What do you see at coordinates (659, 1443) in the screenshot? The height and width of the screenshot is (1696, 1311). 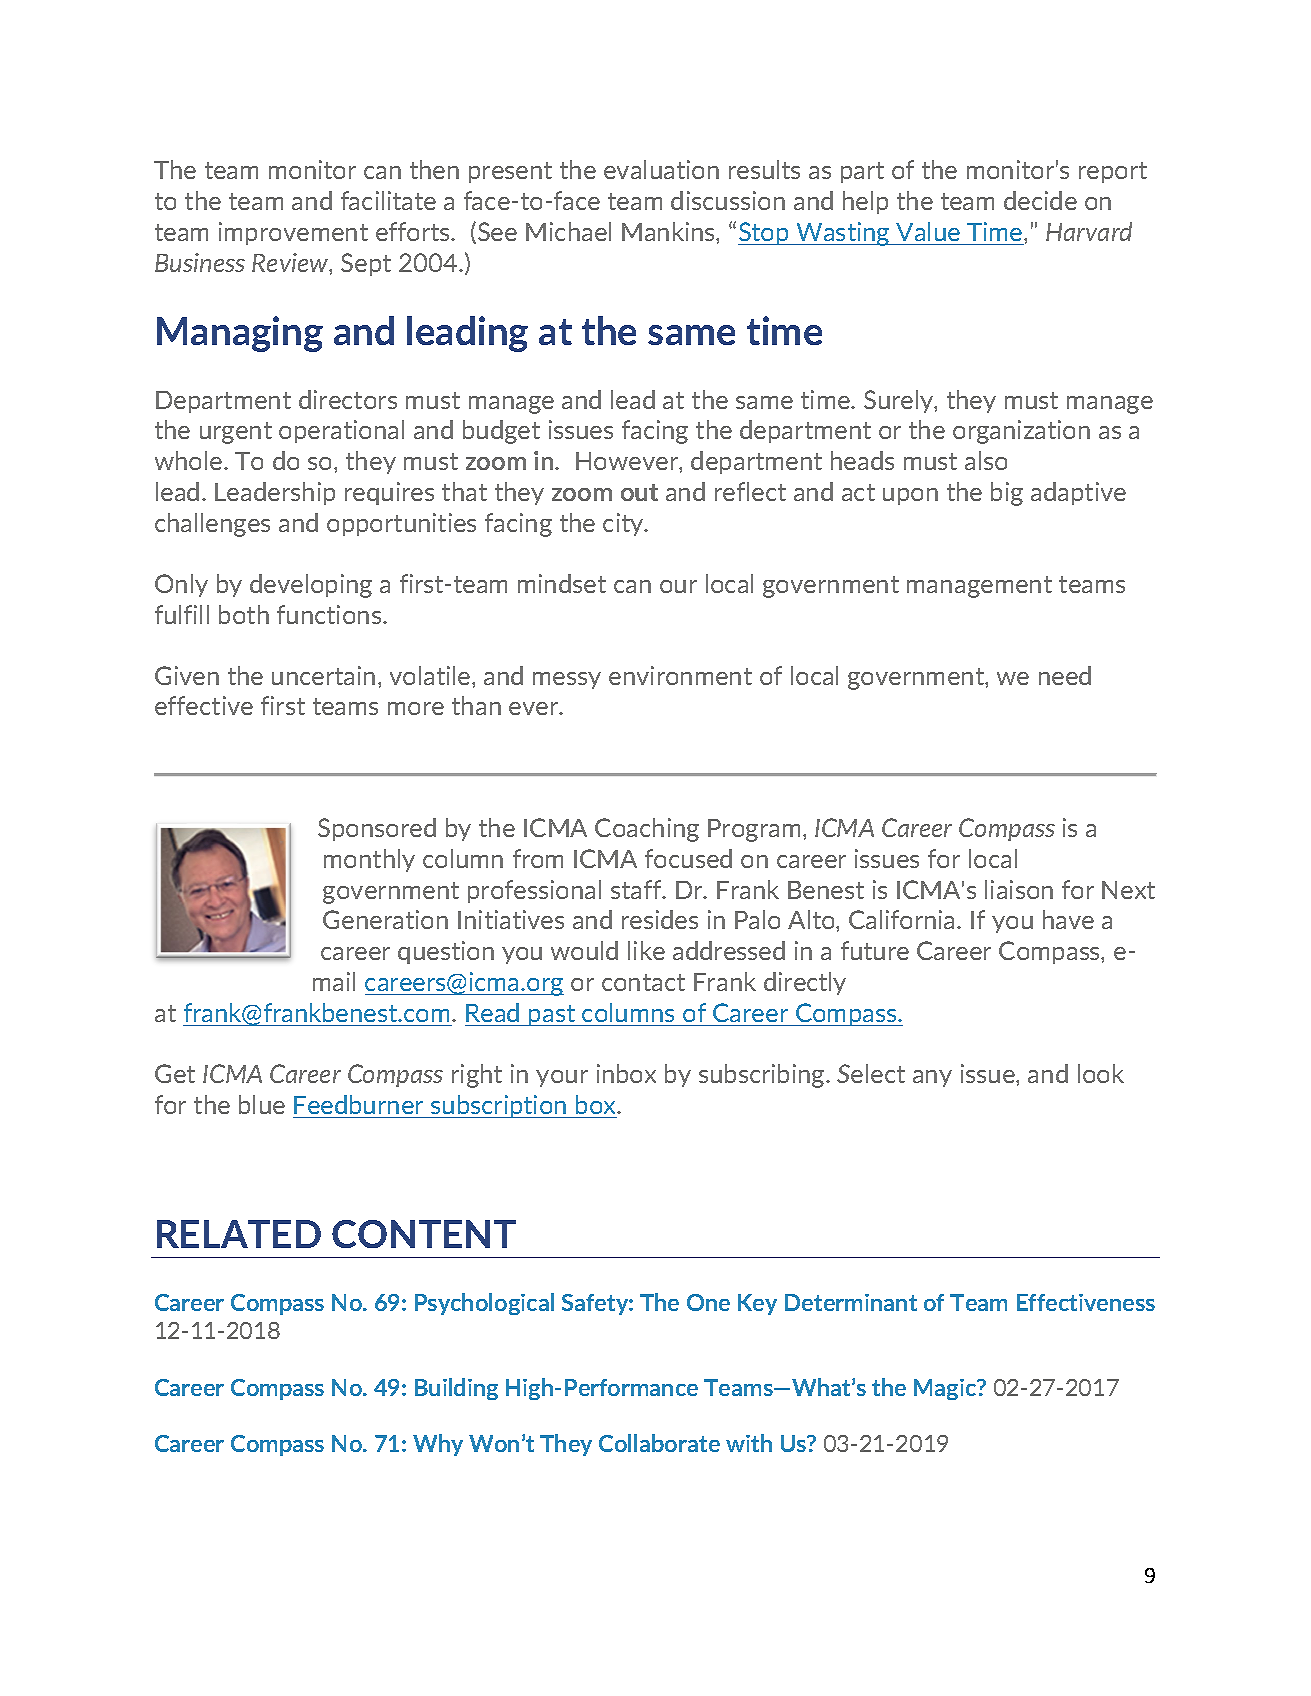 I see `Collaborate` at bounding box center [659, 1443].
